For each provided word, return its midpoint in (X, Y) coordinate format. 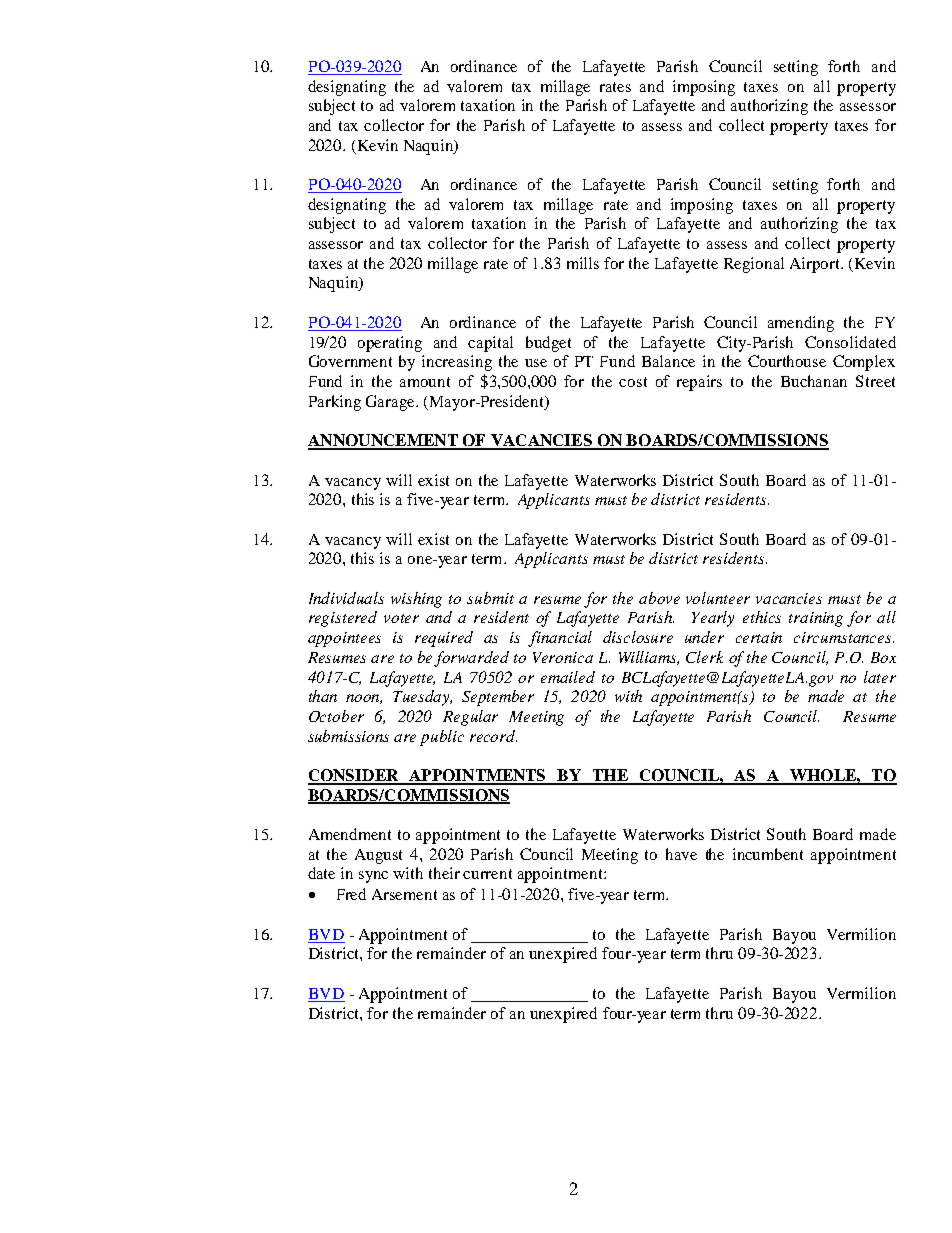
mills (583, 263)
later (880, 677)
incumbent (768, 854)
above (659, 598)
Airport (816, 265)
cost (633, 382)
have (681, 854)
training (816, 619)
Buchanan (814, 381)
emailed (568, 677)
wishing (416, 600)
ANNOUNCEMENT (384, 441)
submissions (348, 736)
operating (390, 344)
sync (373, 877)
